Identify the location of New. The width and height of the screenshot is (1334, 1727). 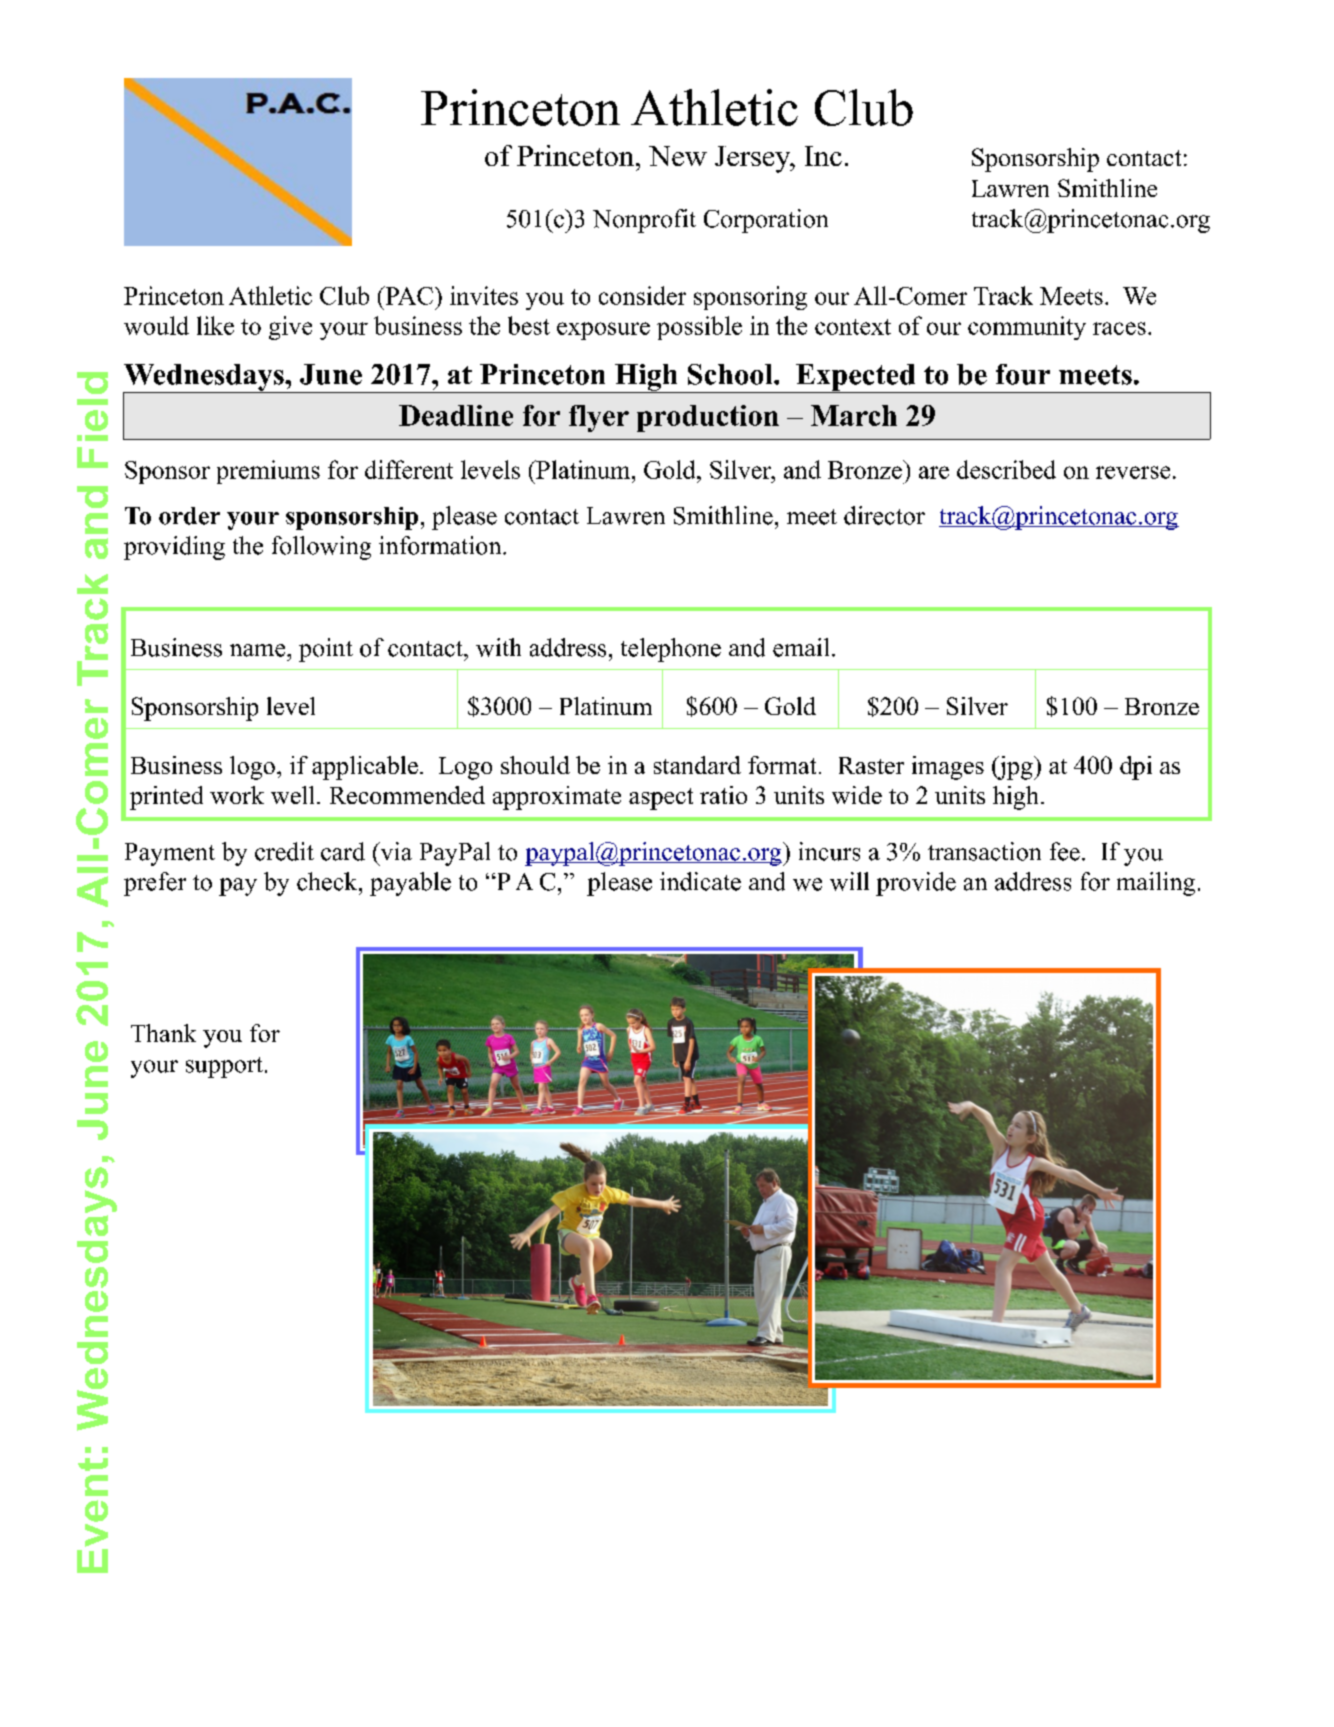
(678, 156).
